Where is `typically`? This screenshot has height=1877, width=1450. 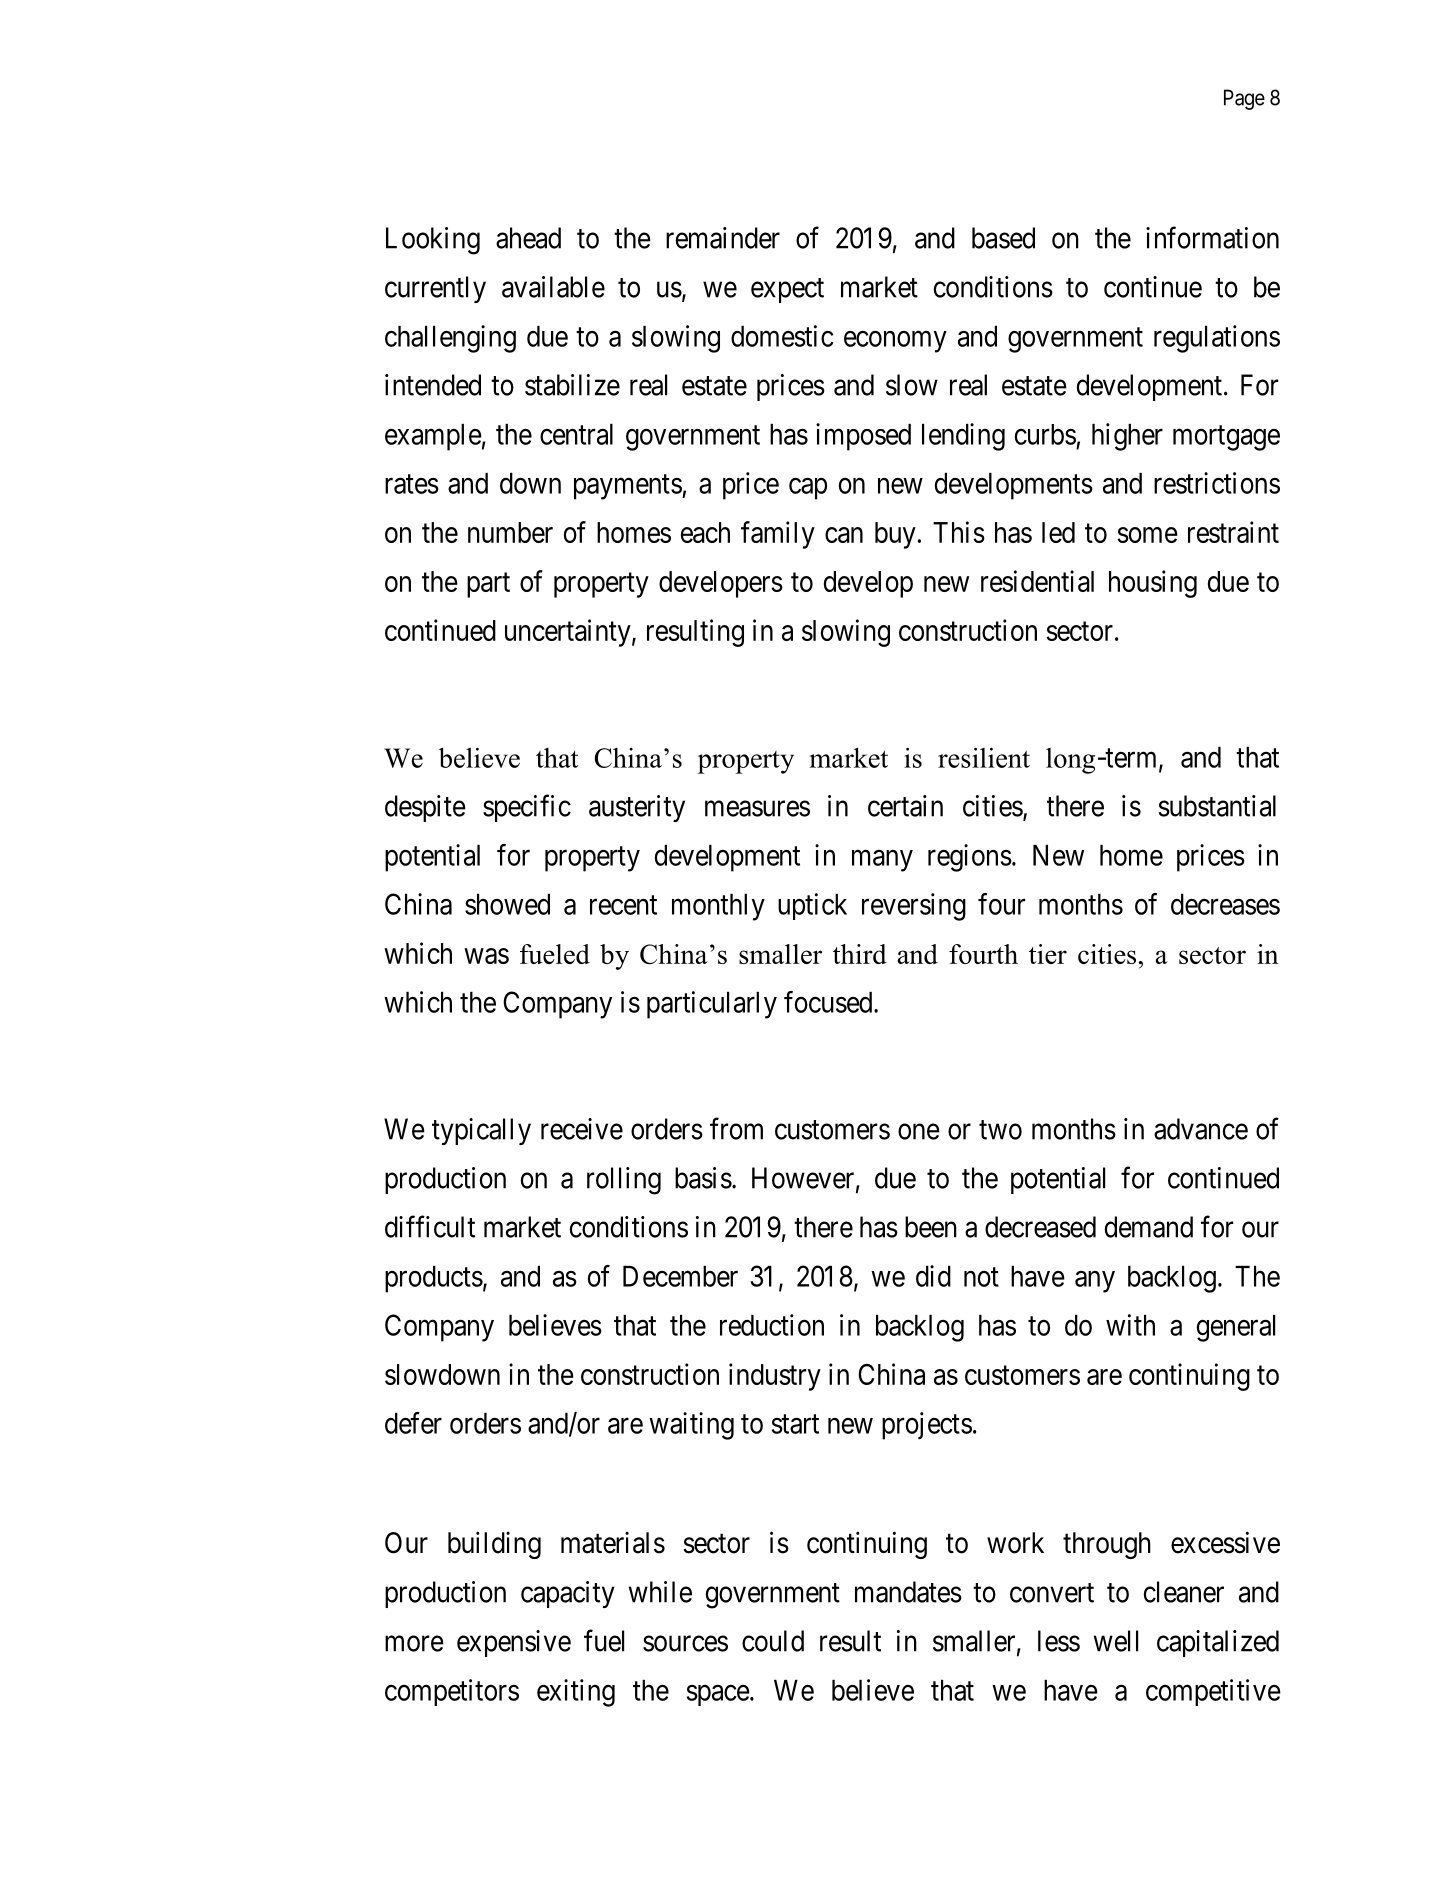 typically is located at coordinates (481, 1131).
